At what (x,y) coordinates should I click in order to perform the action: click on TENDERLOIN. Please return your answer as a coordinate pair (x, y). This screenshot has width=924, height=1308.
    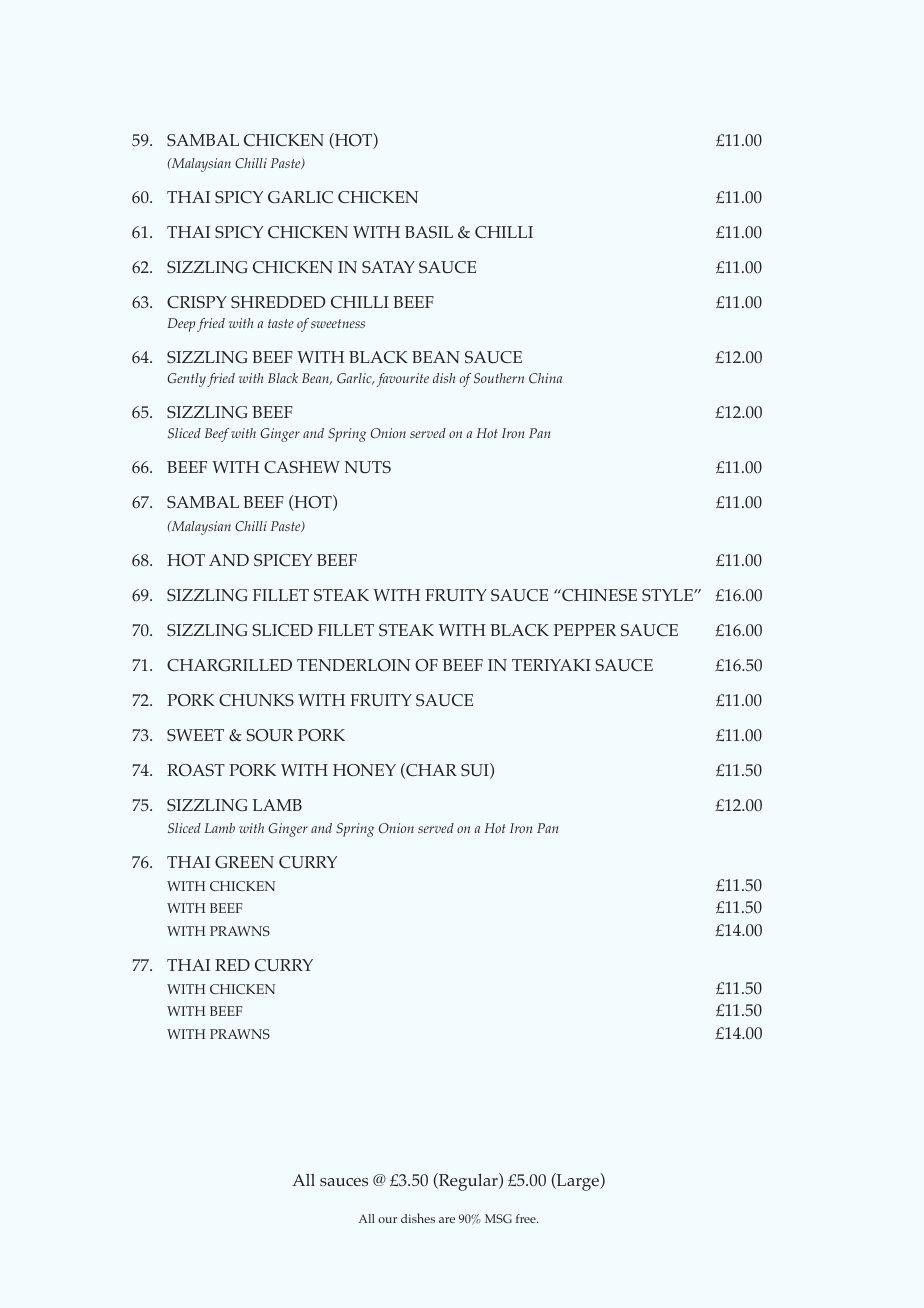
    Looking at the image, I should click on (353, 665).
